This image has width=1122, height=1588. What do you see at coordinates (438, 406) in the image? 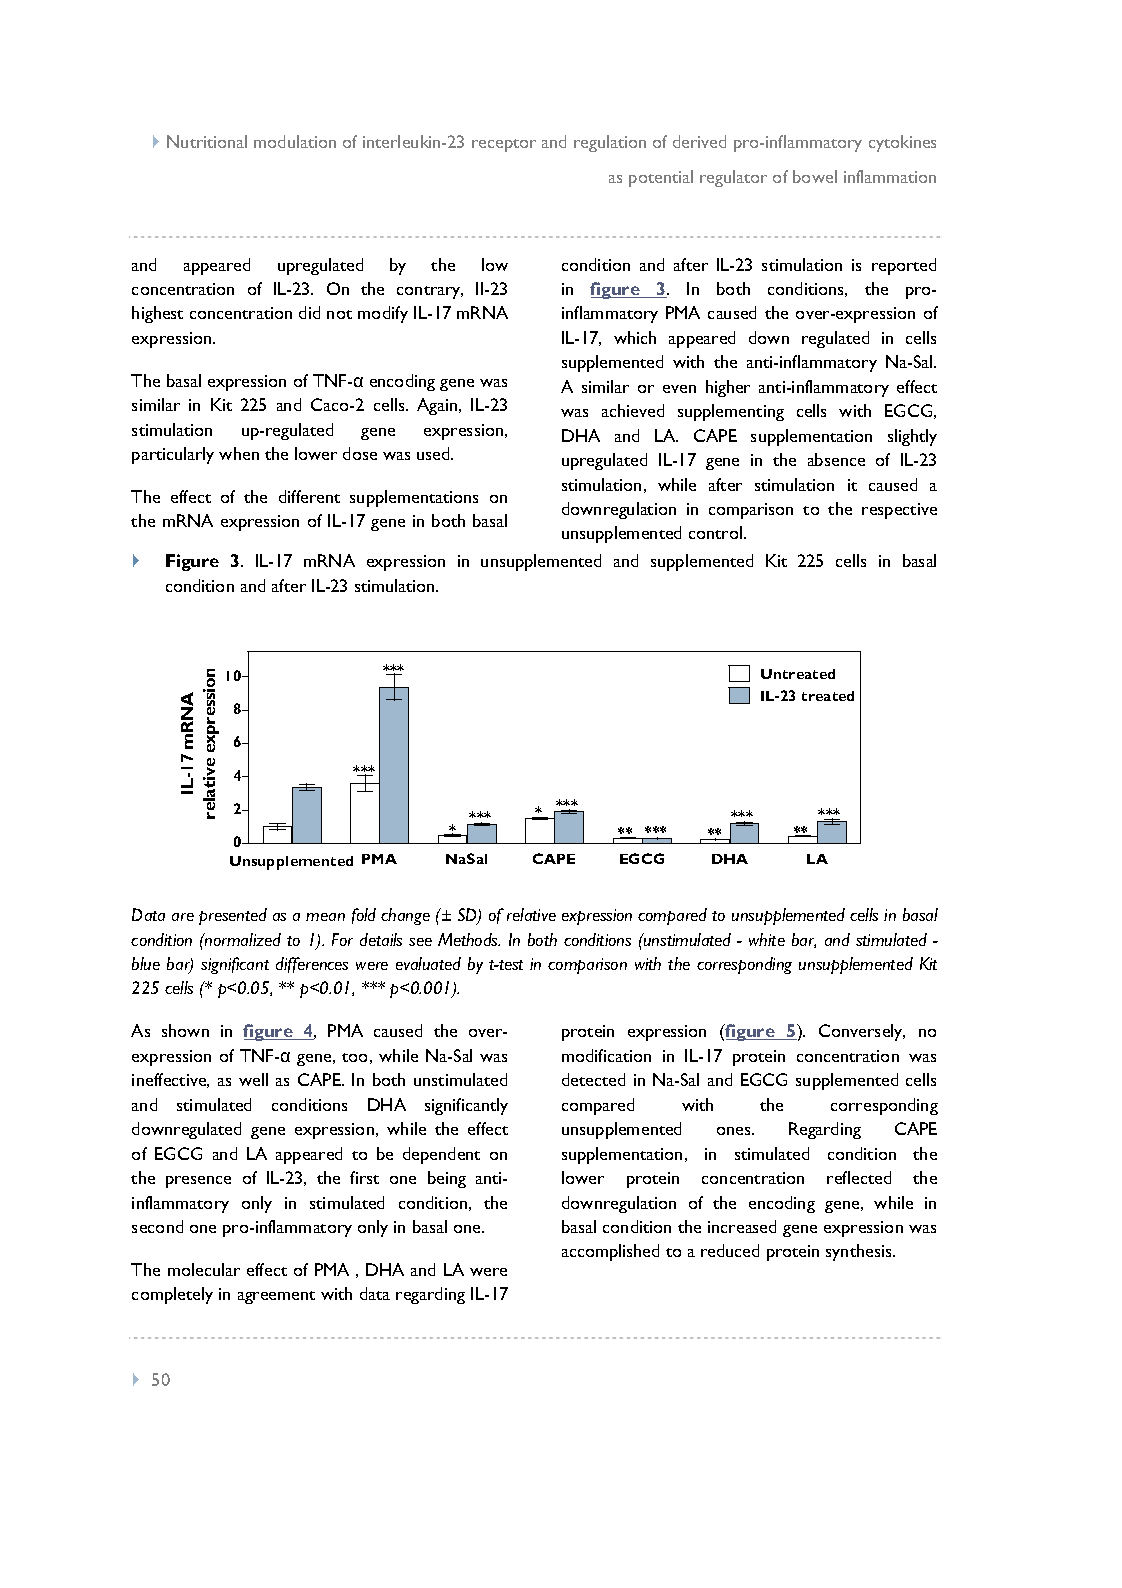
I see `Again` at bounding box center [438, 406].
